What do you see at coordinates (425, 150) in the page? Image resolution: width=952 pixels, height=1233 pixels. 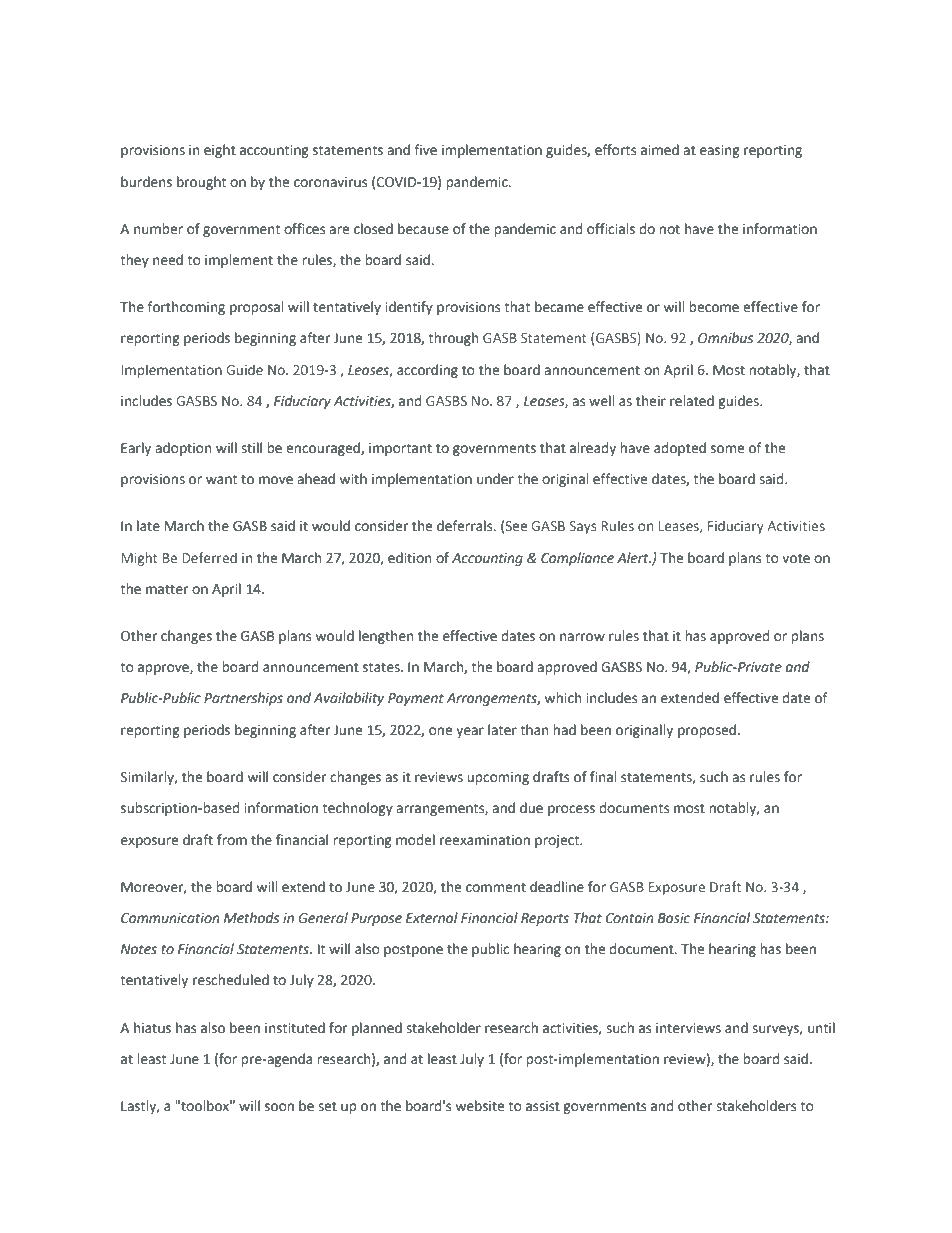 I see `five` at bounding box center [425, 150].
